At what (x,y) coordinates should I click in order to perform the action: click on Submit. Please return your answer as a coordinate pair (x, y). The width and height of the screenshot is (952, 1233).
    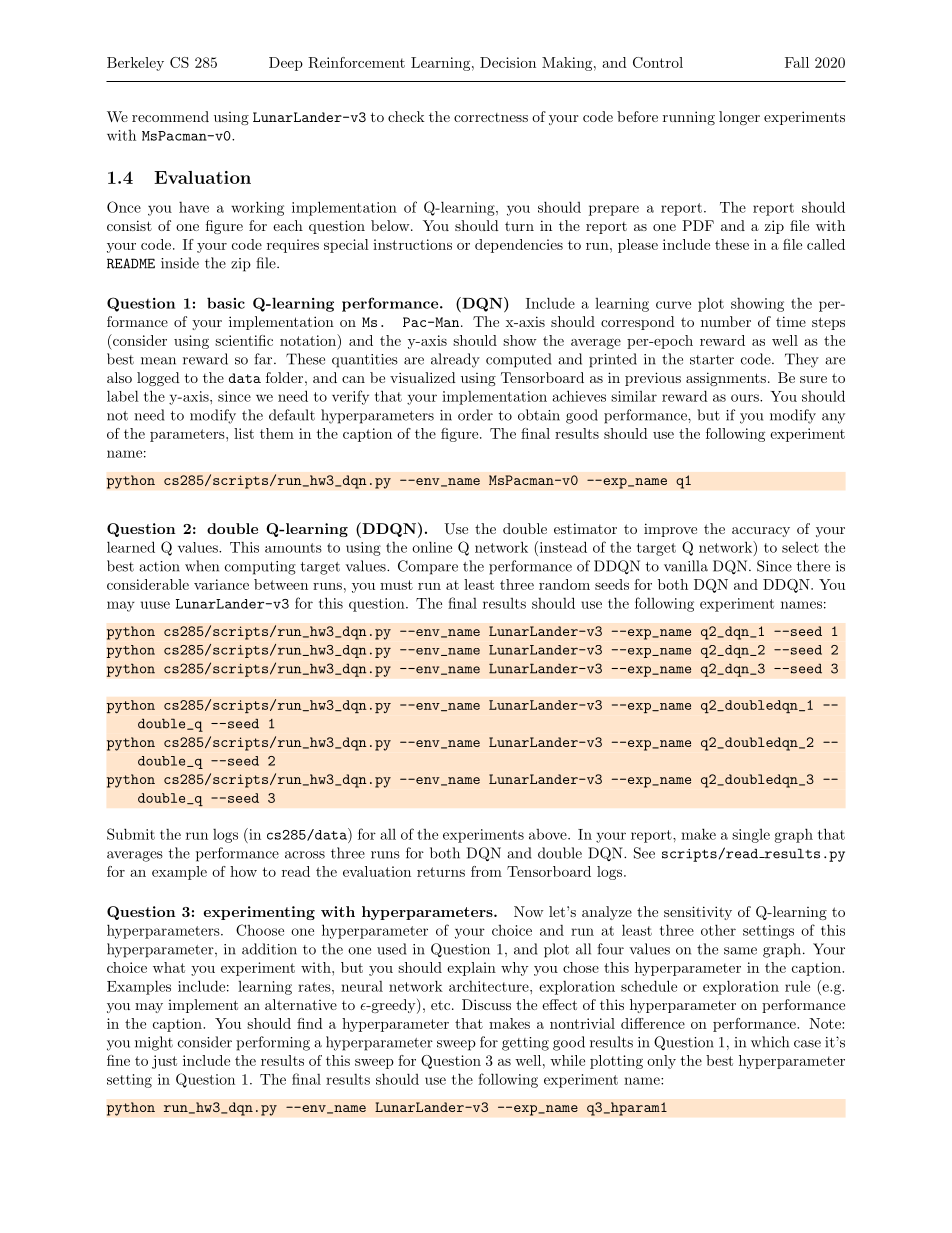
    Looking at the image, I should click on (131, 834).
